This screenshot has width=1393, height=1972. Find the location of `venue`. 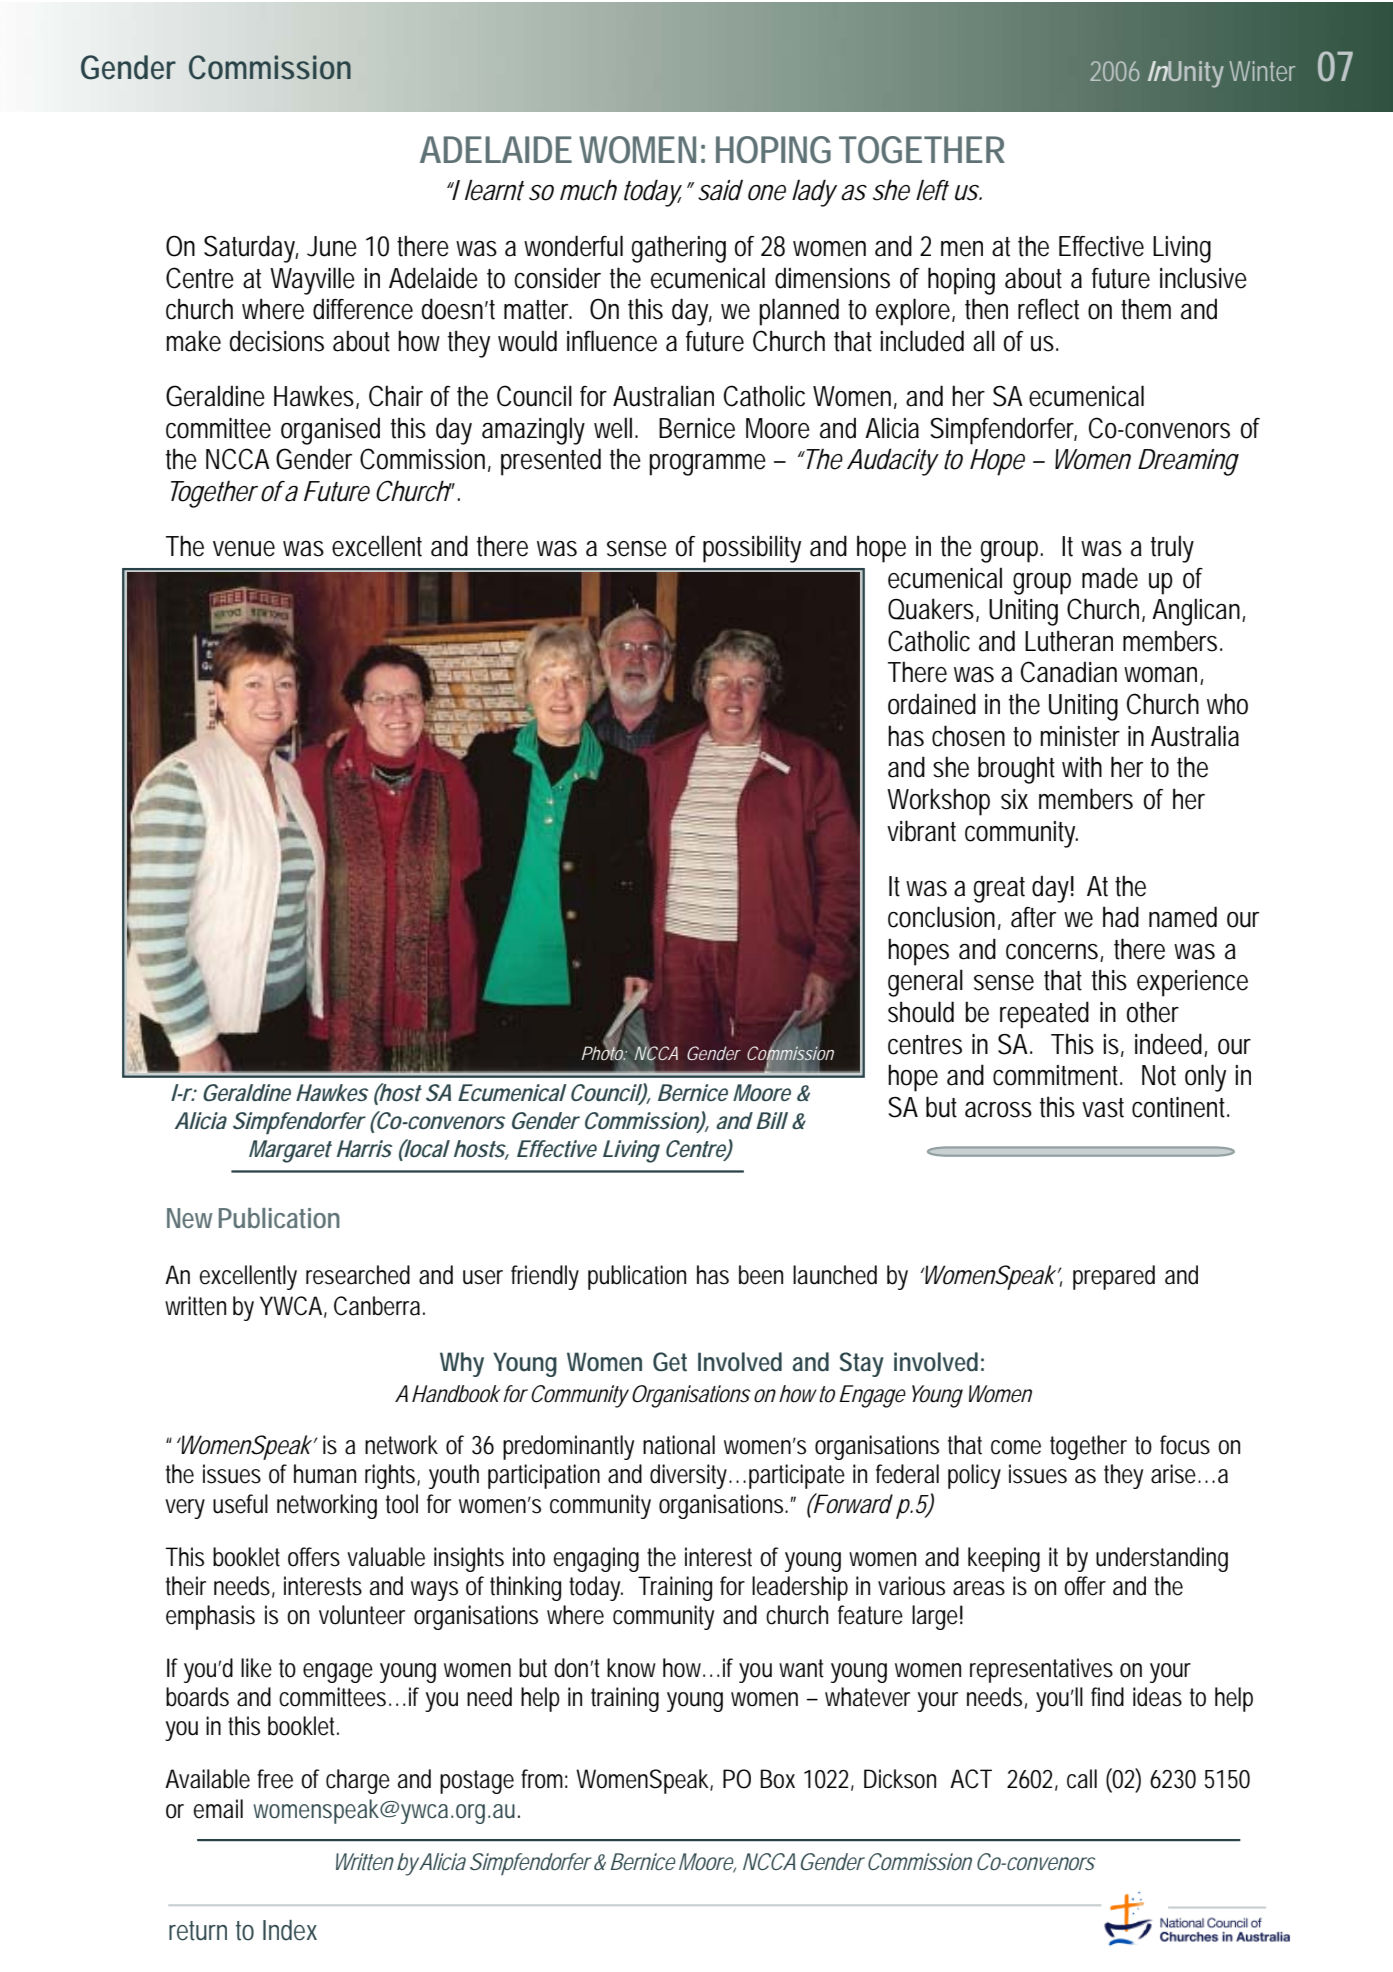

venue is located at coordinates (244, 549).
